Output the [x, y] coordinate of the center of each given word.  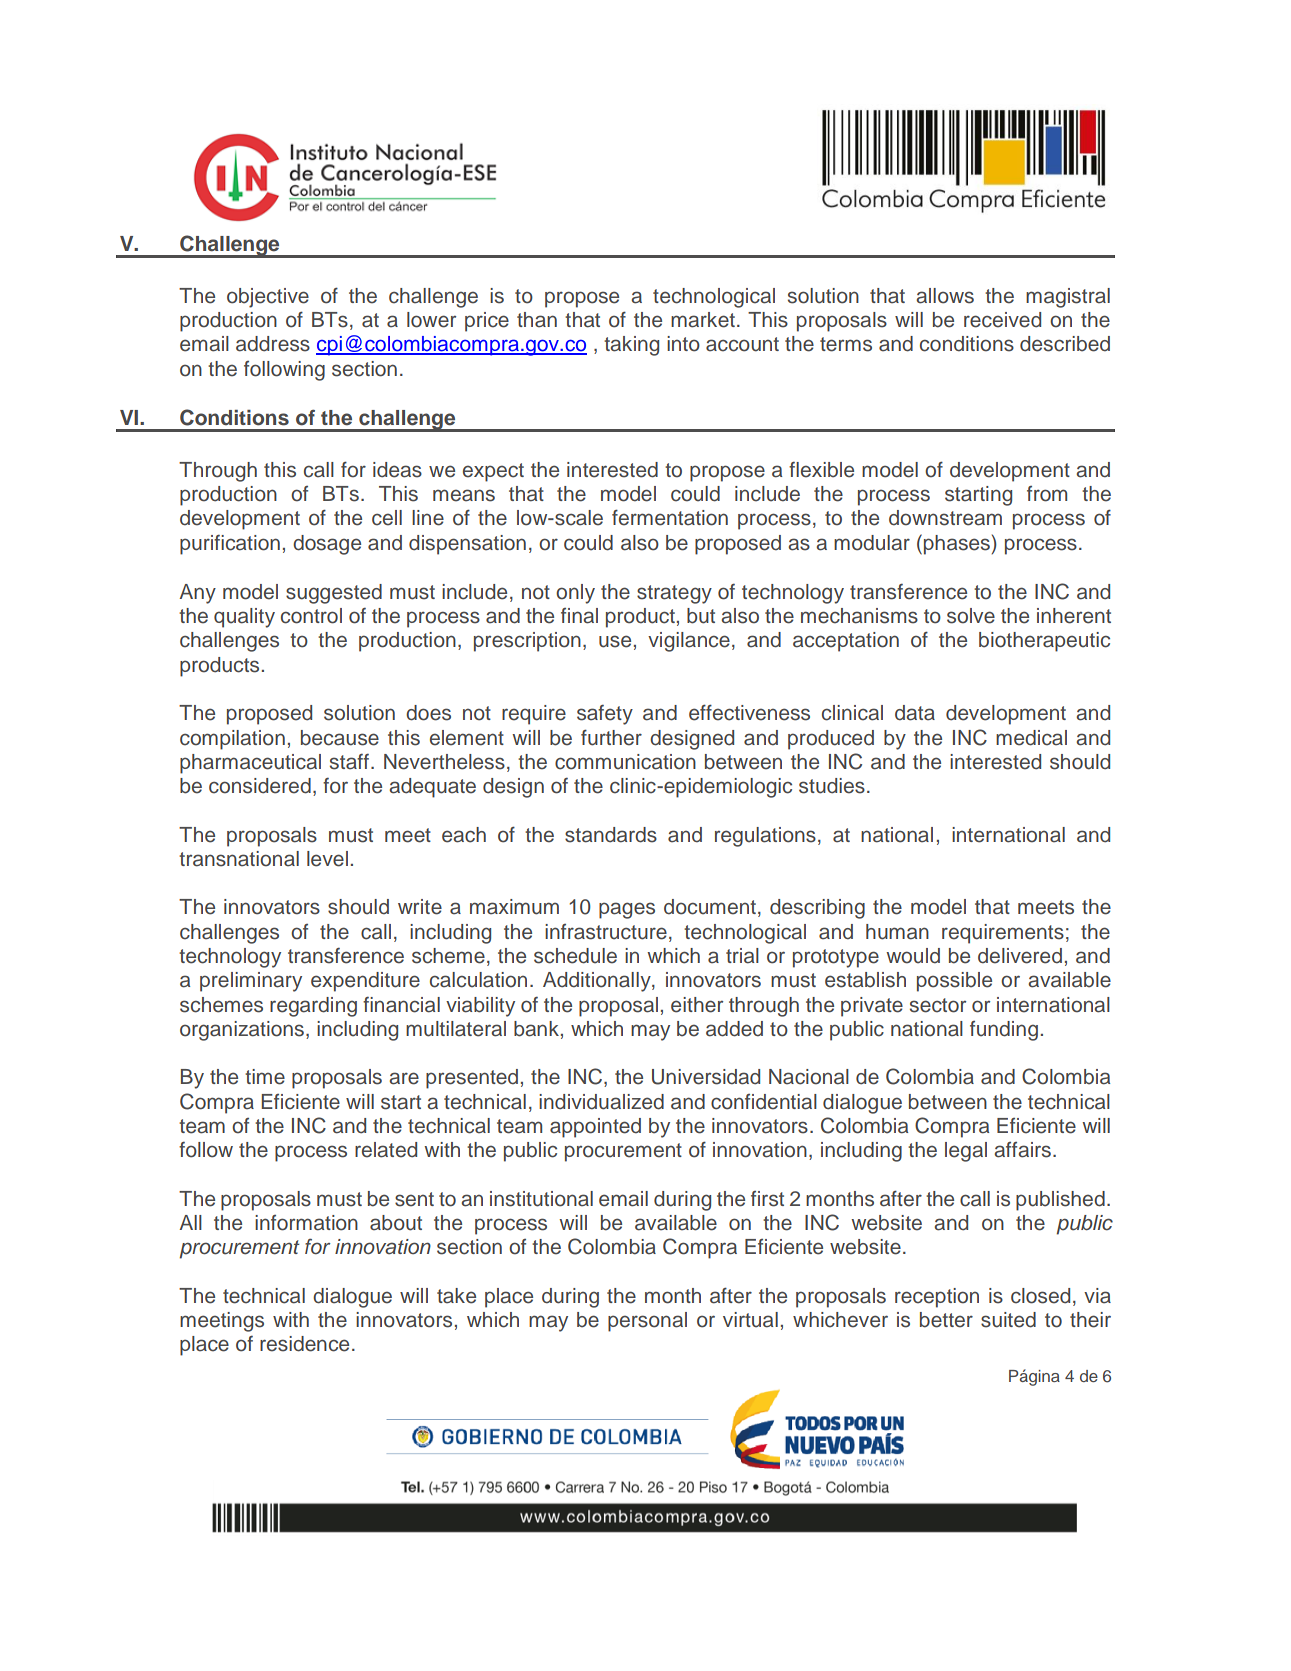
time [265, 1077]
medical [1031, 738]
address [273, 344]
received [1002, 320]
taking [631, 346]
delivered [1020, 956]
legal [966, 1152]
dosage [327, 545]
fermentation [670, 517]
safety [605, 715]
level [327, 859]
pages [627, 910]
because [340, 738]
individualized [601, 1102]
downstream [945, 518]
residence [304, 1344]
